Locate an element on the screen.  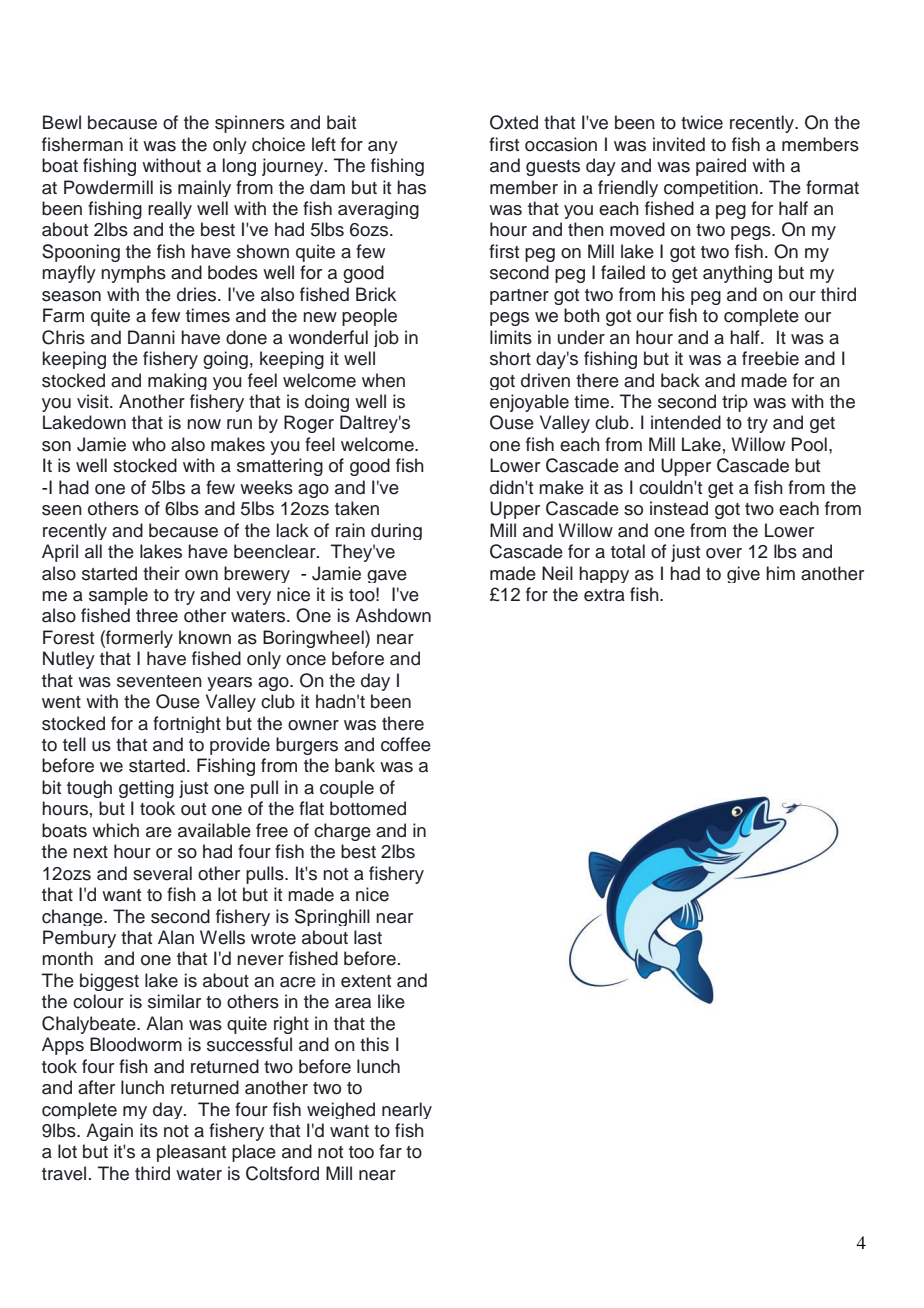
trip is located at coordinates (735, 403).
